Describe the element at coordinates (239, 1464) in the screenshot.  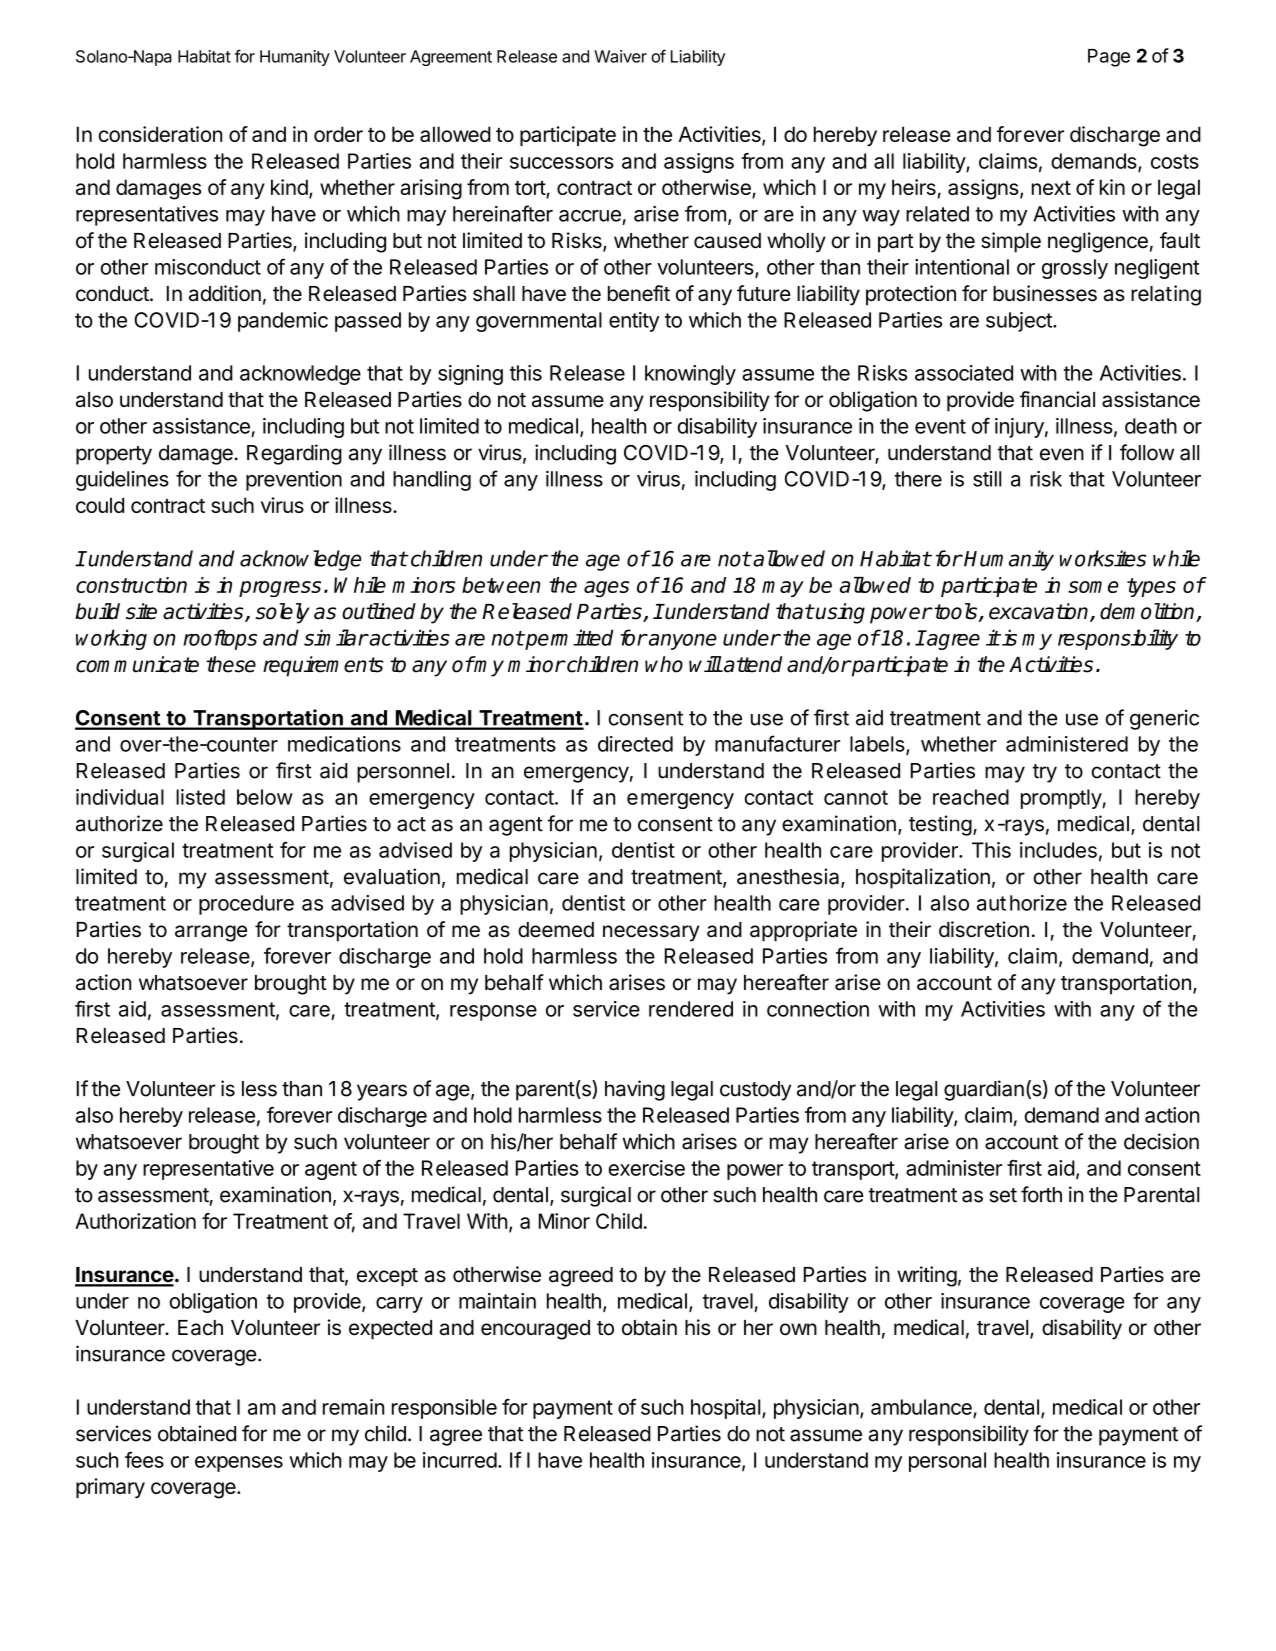
I see `expenses` at that location.
